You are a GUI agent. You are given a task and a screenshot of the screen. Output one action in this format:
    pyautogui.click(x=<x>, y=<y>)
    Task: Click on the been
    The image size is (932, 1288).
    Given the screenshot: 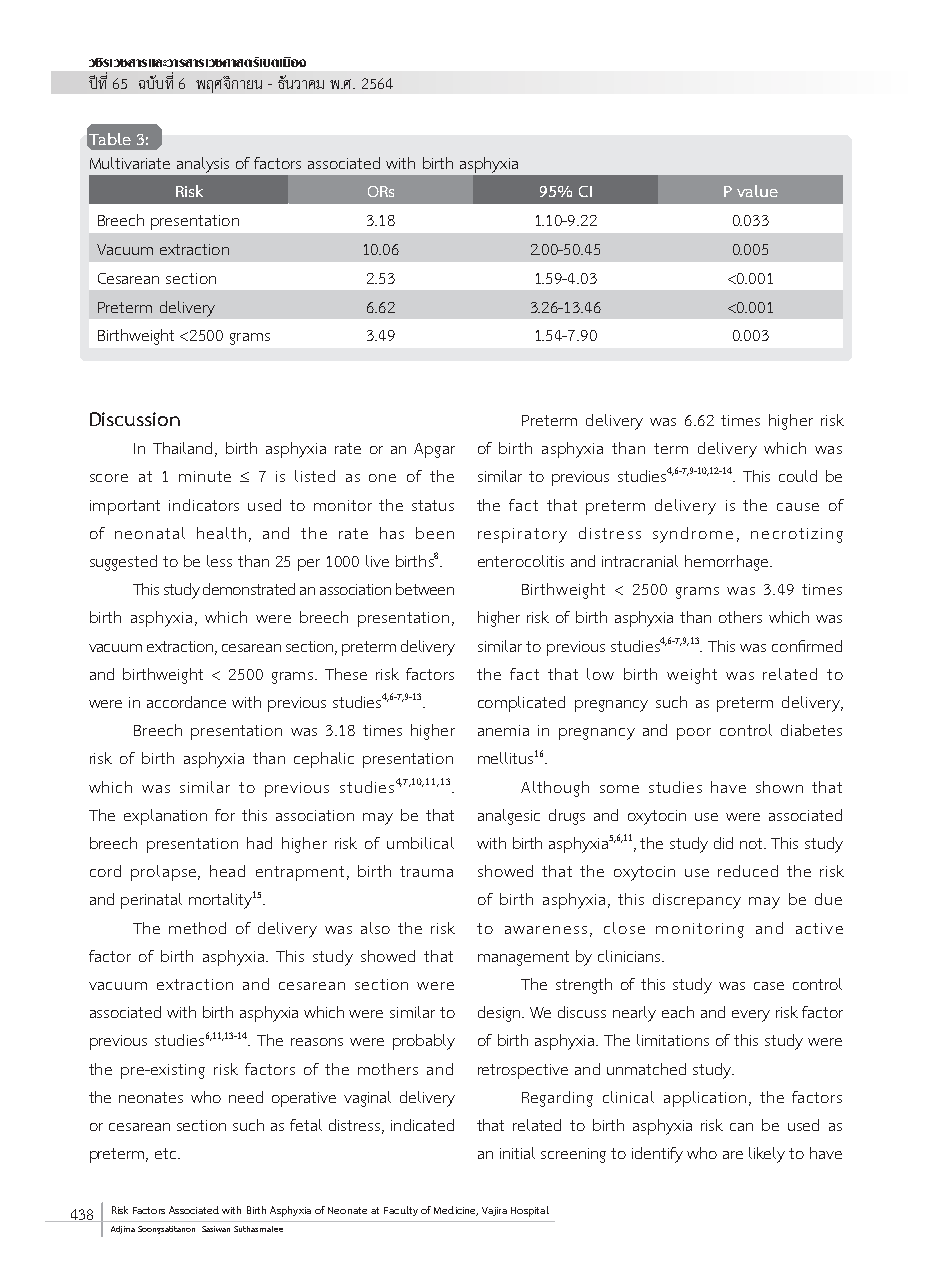 What is the action you would take?
    pyautogui.click(x=435, y=533)
